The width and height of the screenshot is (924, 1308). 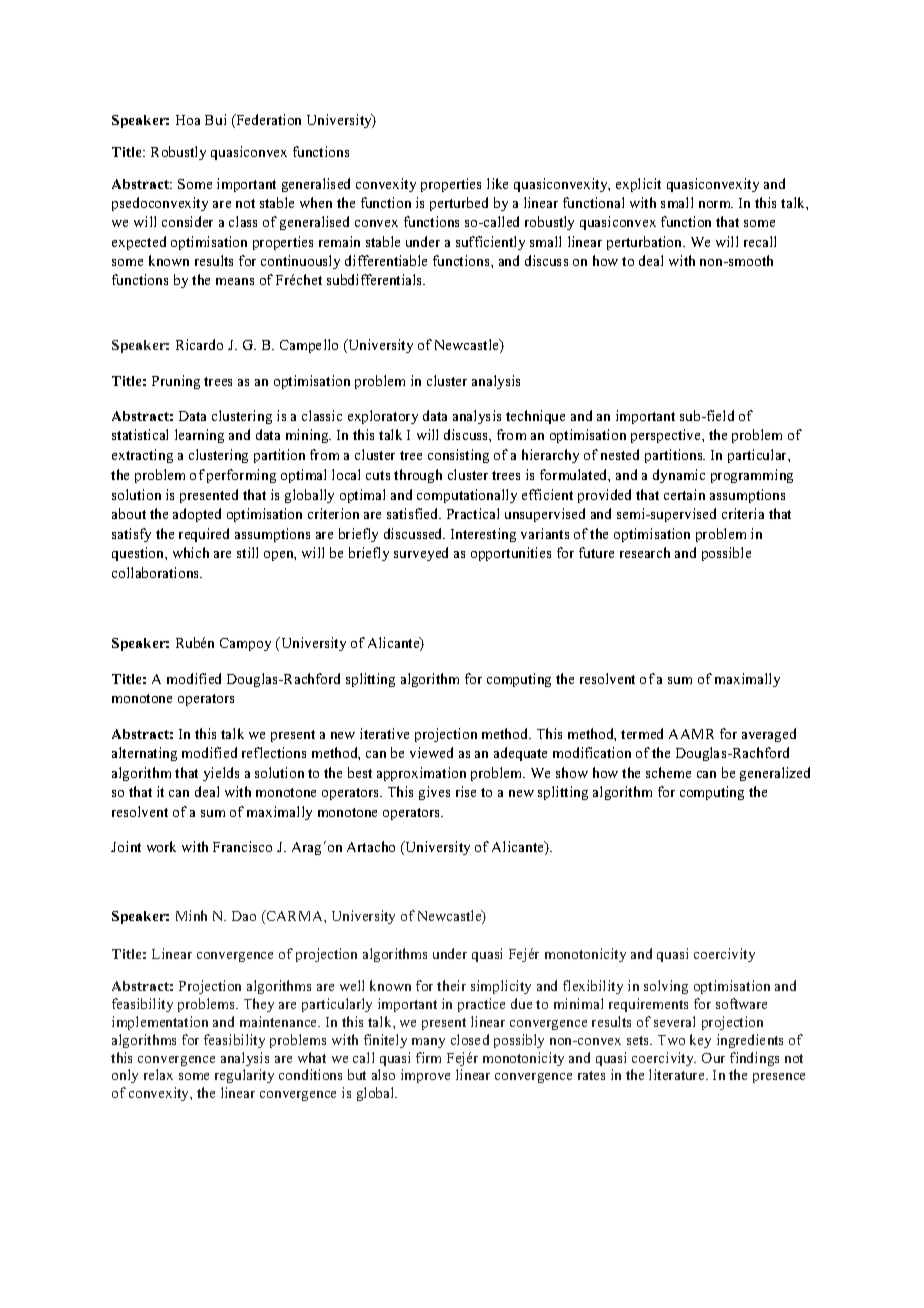 What do you see at coordinates (458, 456) in the screenshot?
I see `consisting` at bounding box center [458, 456].
